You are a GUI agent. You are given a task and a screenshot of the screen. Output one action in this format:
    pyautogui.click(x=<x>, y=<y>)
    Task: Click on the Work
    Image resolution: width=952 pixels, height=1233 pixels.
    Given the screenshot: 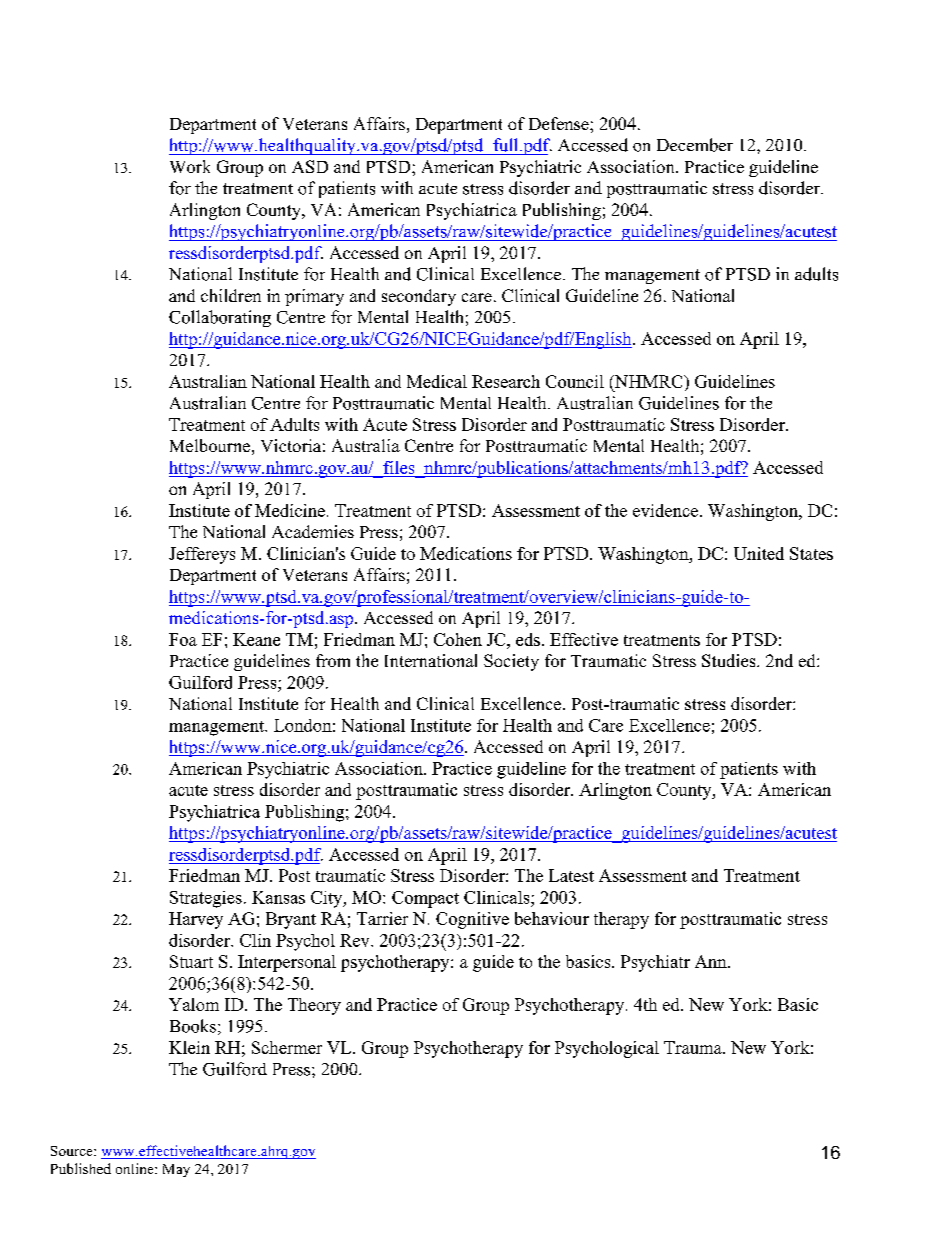 What is the action you would take?
    pyautogui.click(x=190, y=166)
